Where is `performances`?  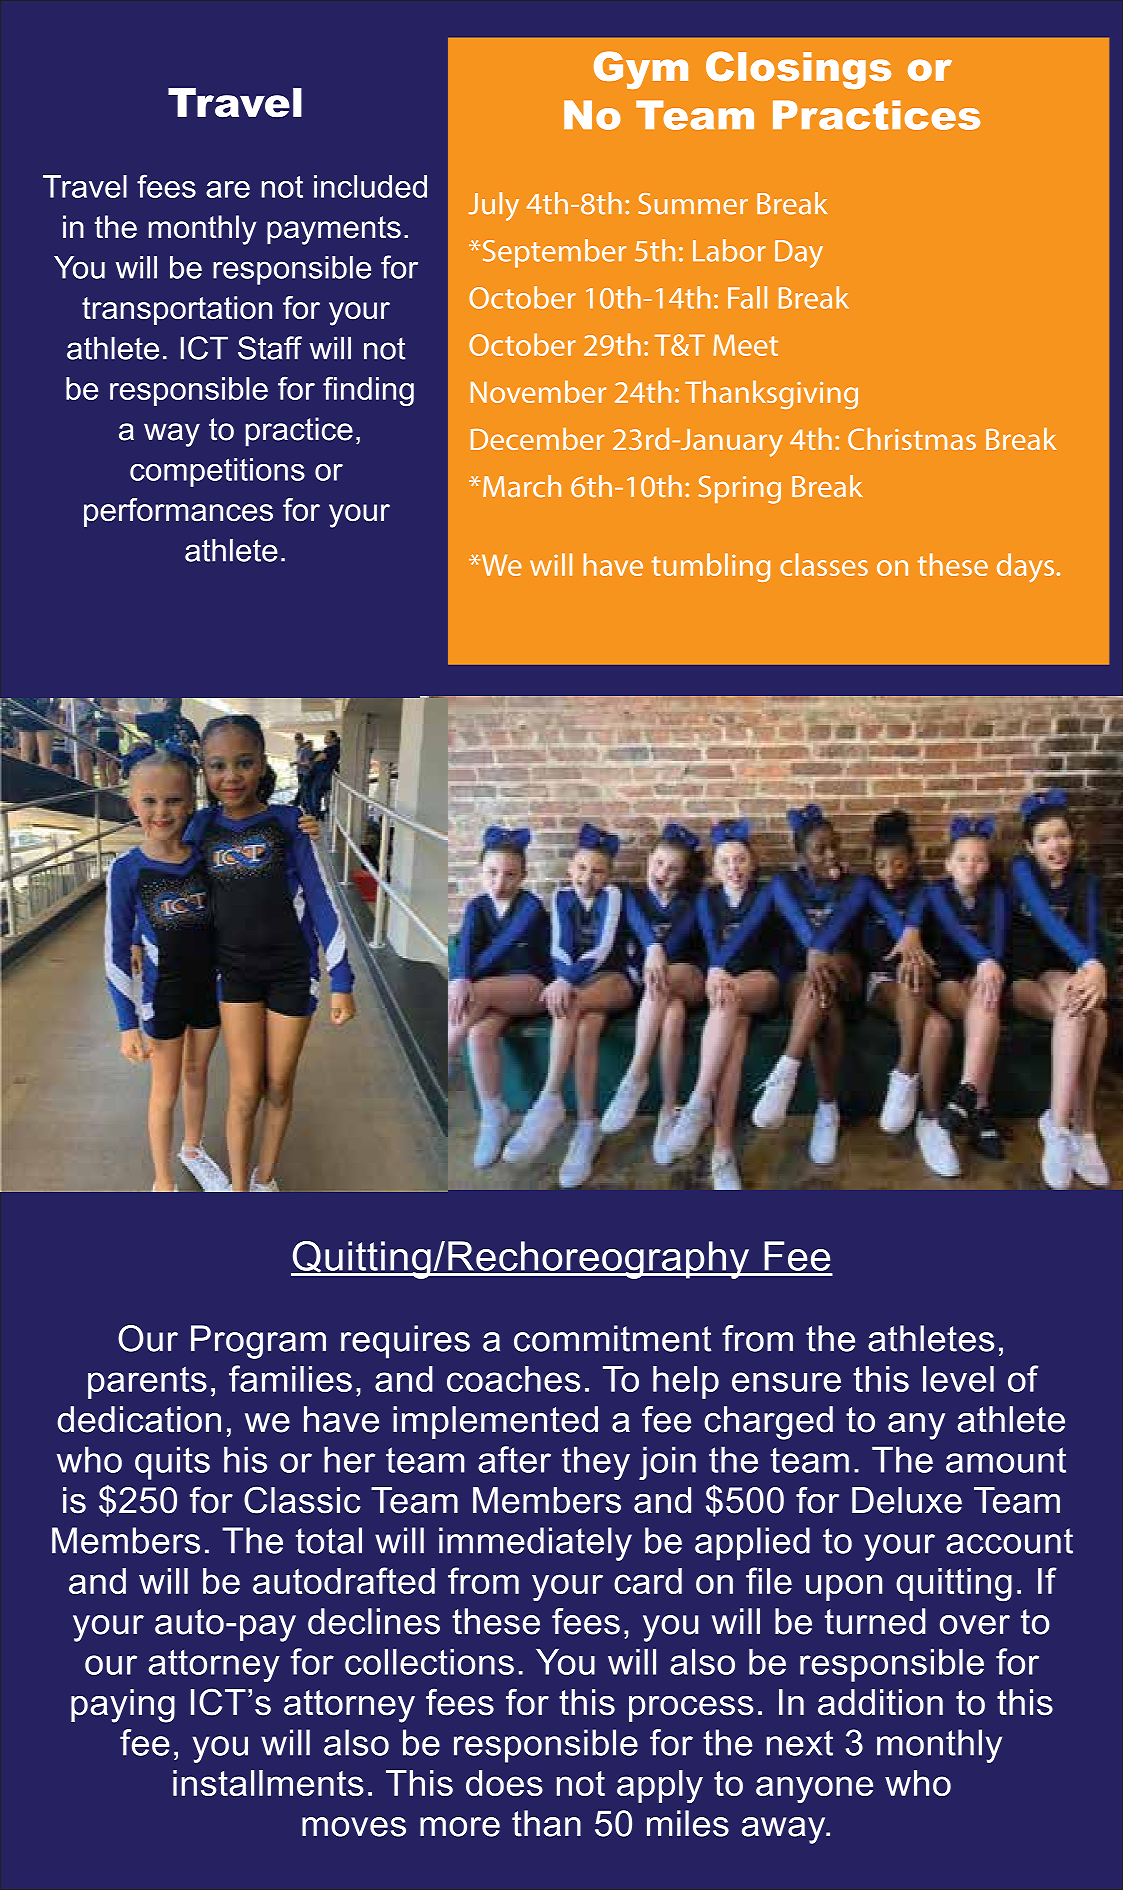 performances is located at coordinates (178, 512).
